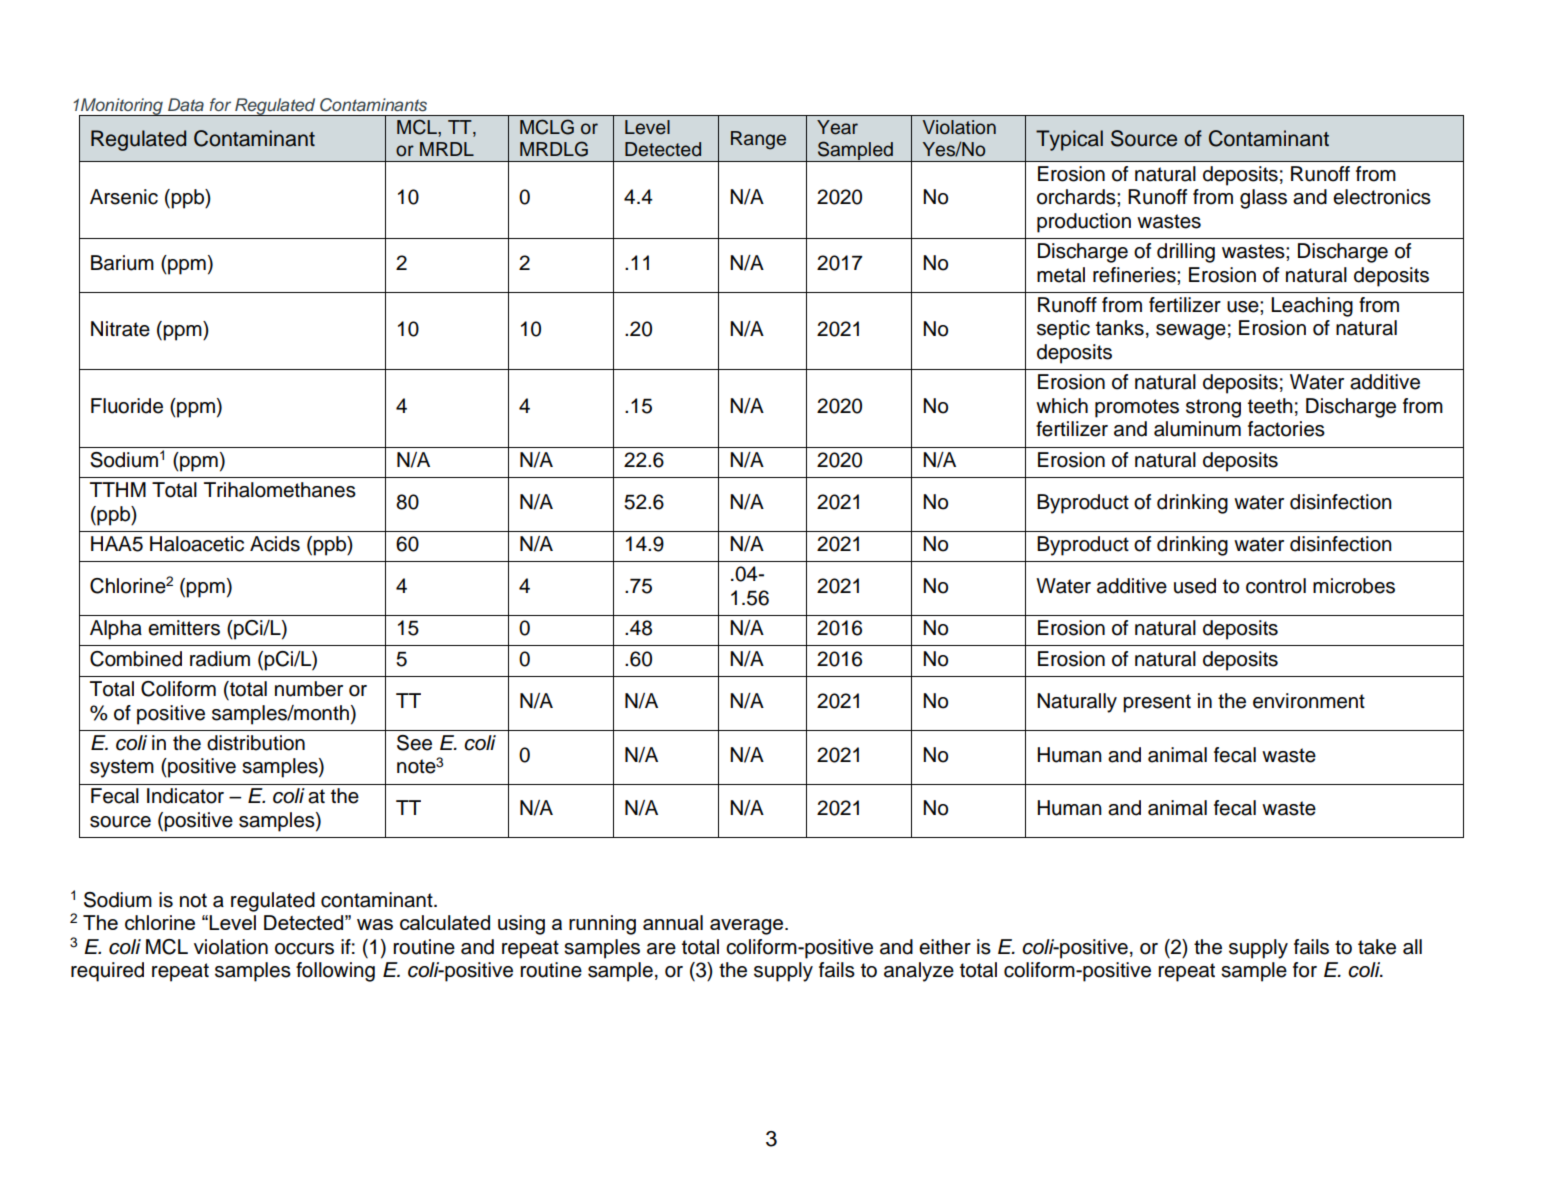 The height and width of the page is (1192, 1543). Describe the element at coordinates (127, 406) in the page. I see `Fluoride` at that location.
